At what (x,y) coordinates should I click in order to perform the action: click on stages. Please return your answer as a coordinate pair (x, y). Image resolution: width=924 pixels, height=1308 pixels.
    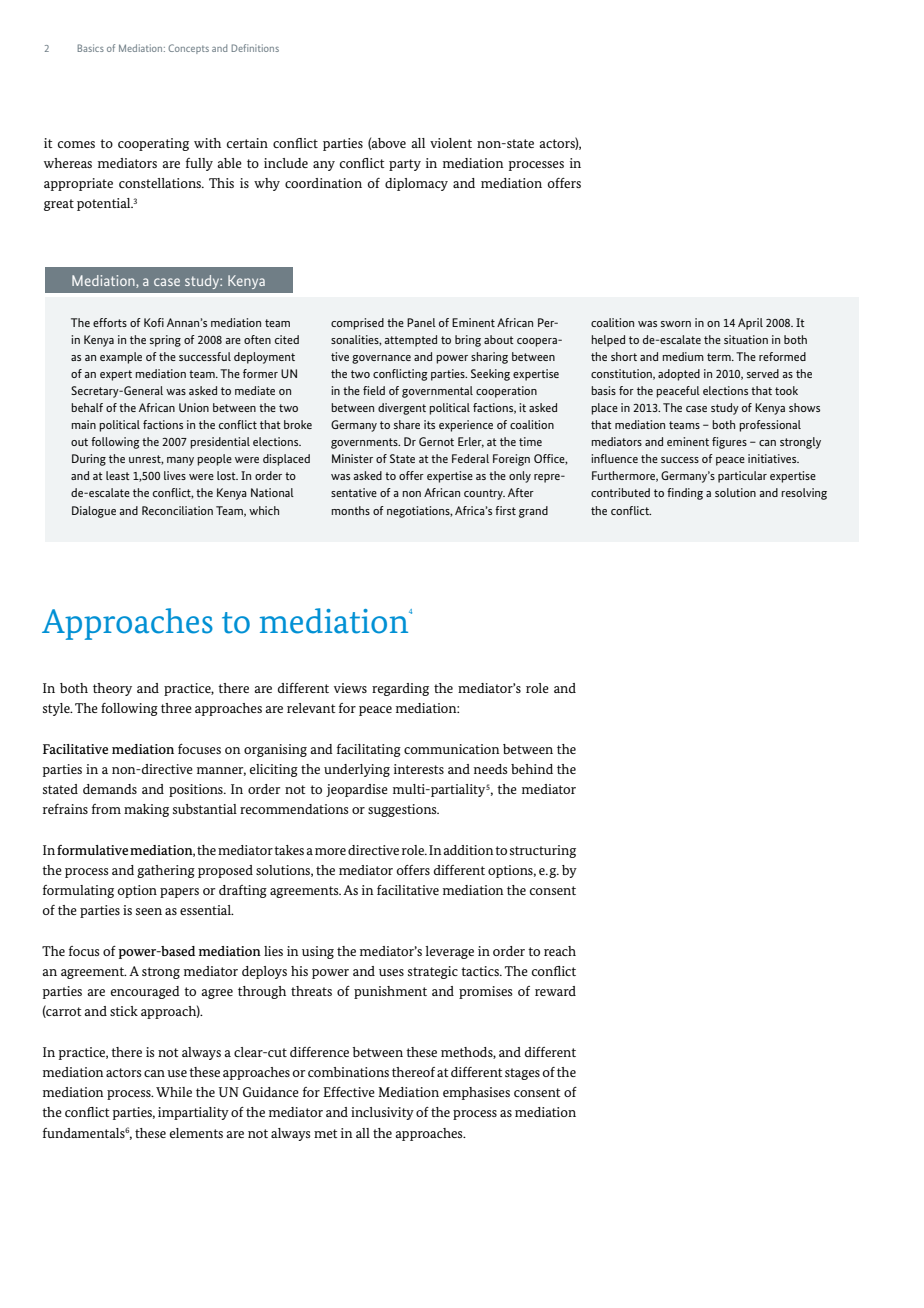
    Looking at the image, I should click on (522, 1074).
